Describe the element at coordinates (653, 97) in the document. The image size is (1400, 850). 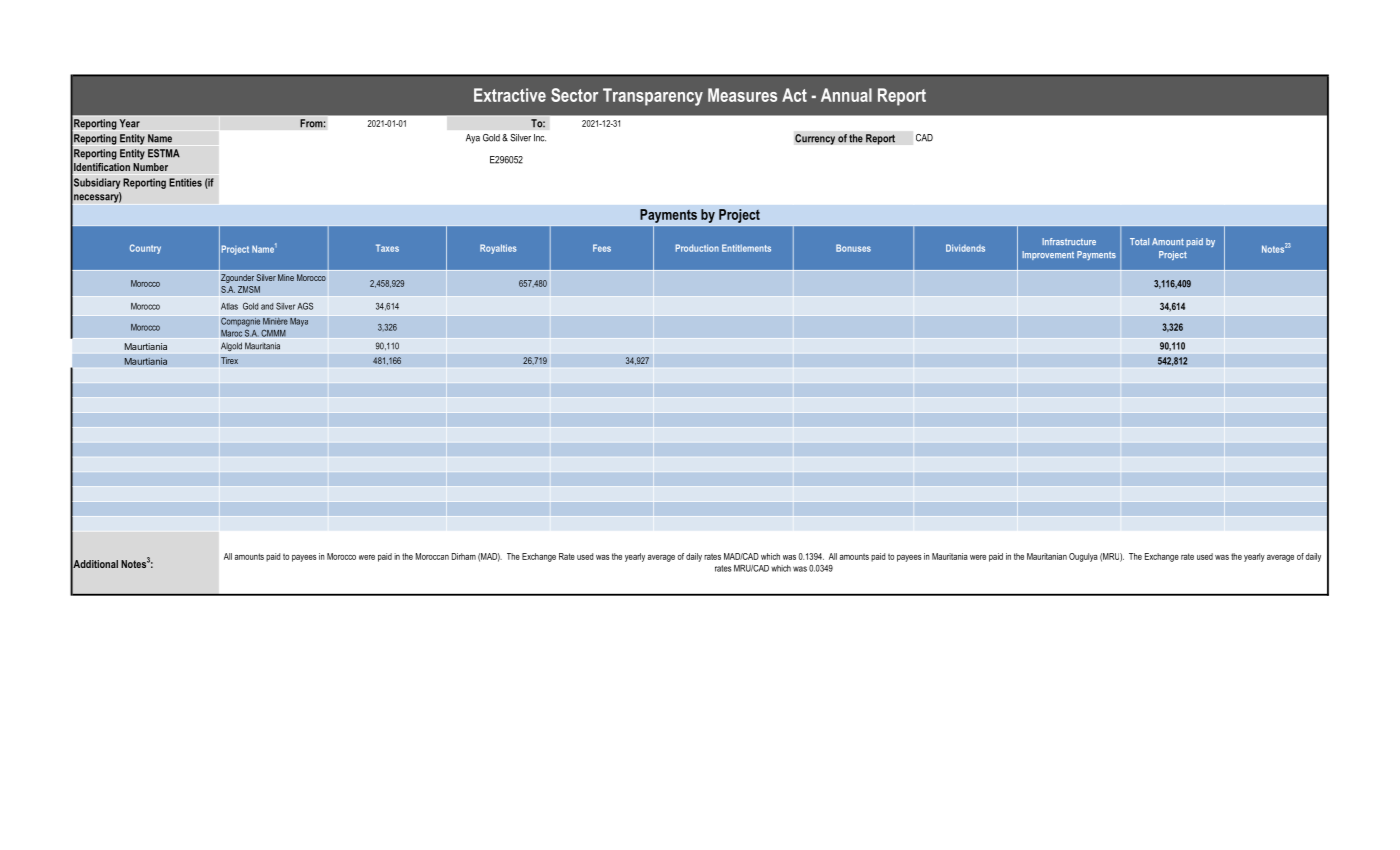
I see `Transparency` at that location.
